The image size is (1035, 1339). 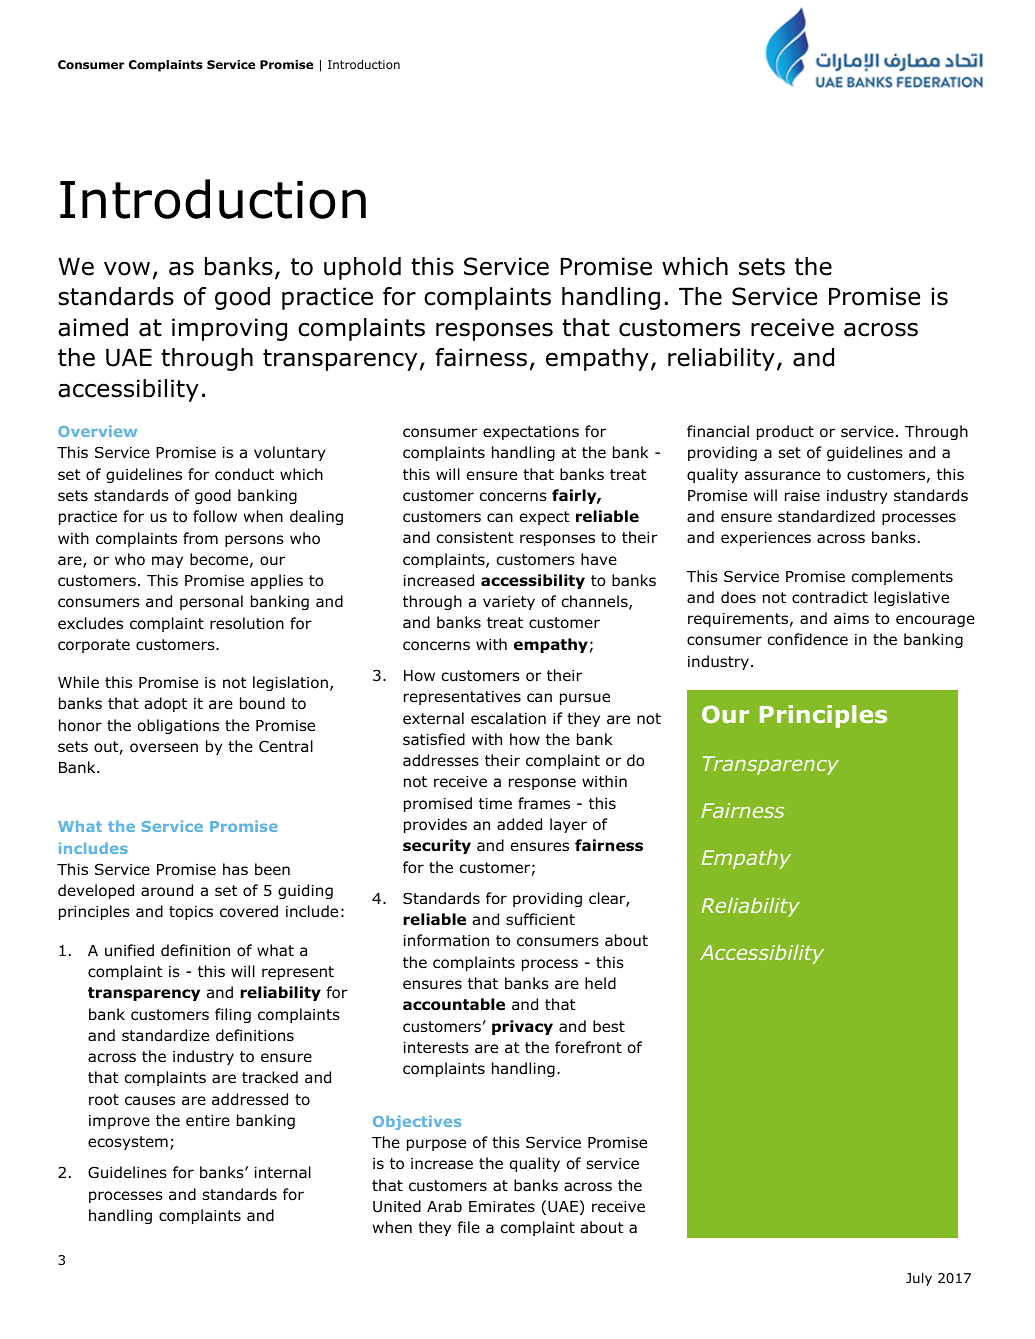 What do you see at coordinates (919, 1279) in the page?
I see `July` at bounding box center [919, 1279].
